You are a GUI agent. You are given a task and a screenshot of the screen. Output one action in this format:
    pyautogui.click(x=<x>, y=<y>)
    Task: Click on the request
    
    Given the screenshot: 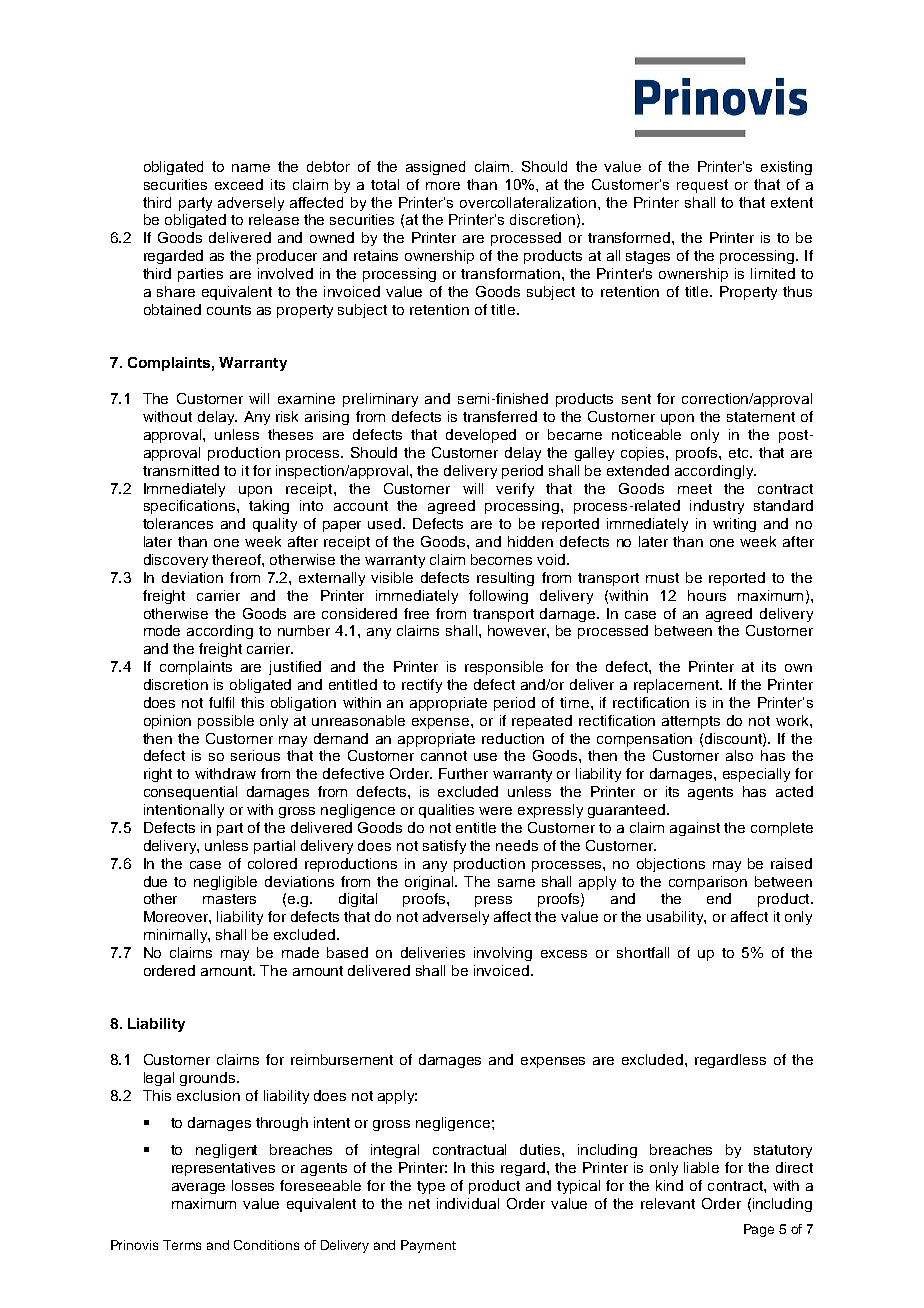 What is the action you would take?
    pyautogui.click(x=702, y=186)
